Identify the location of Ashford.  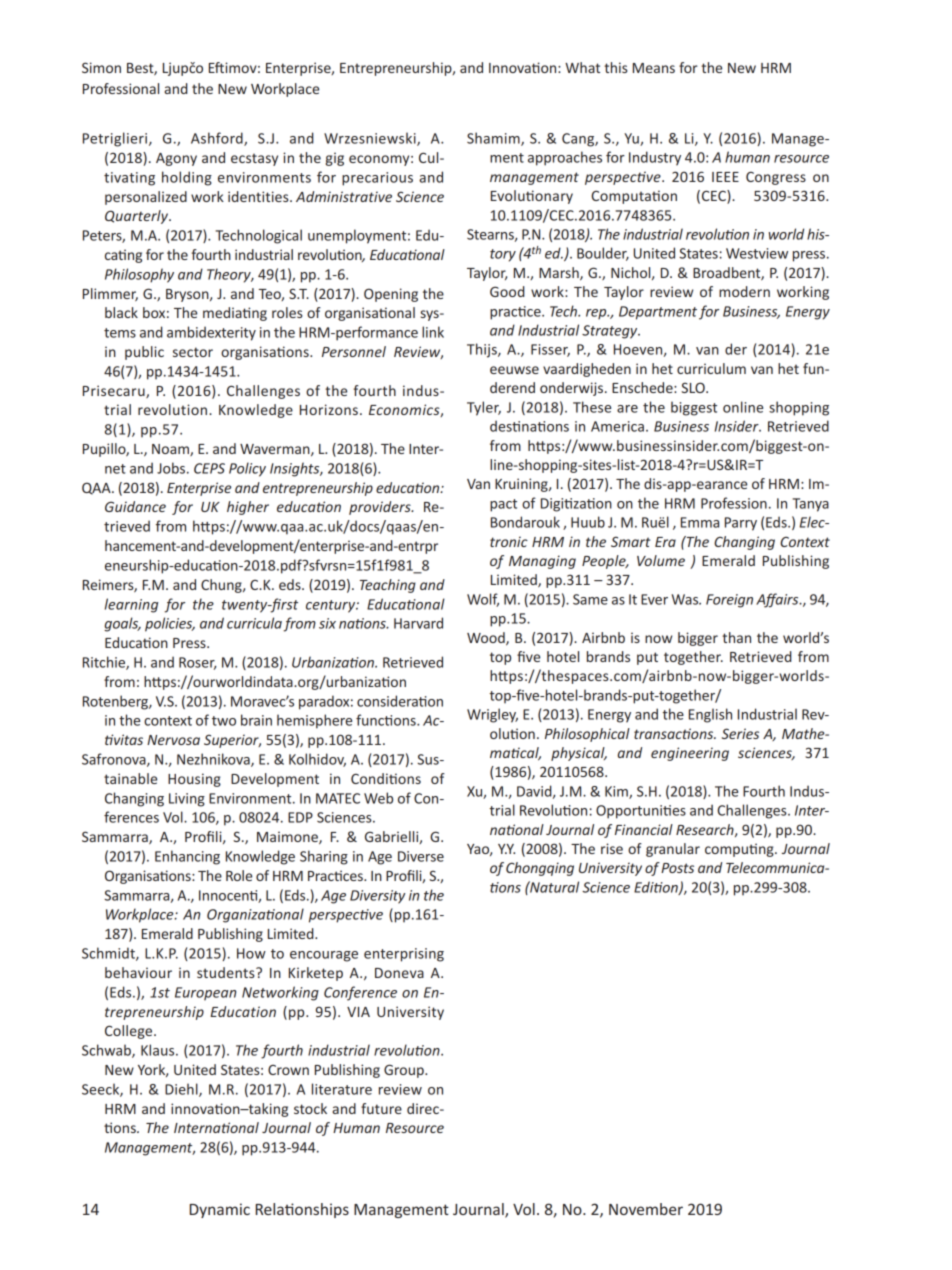
(218, 139).
